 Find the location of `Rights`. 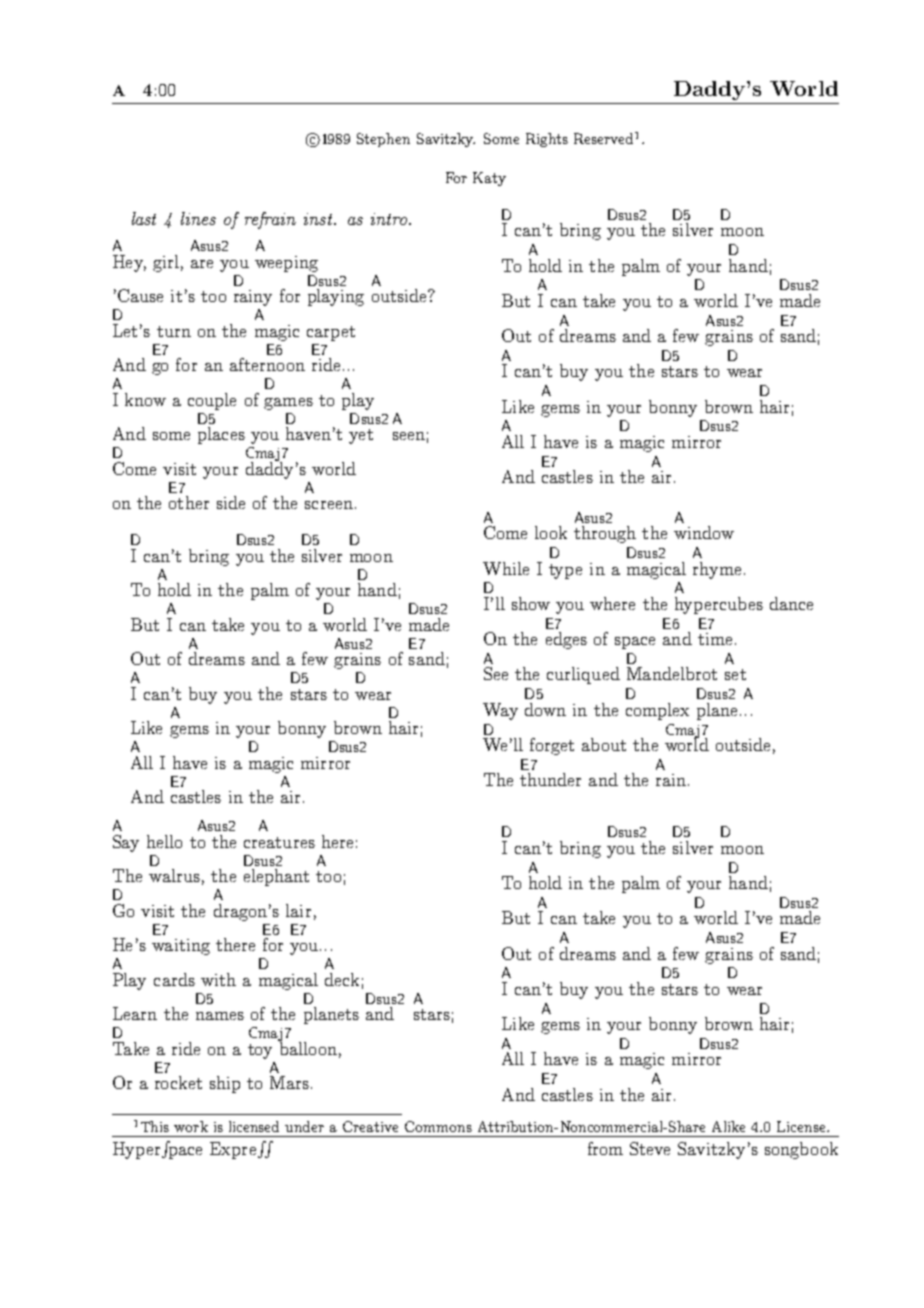

Rights is located at coordinates (547, 140).
